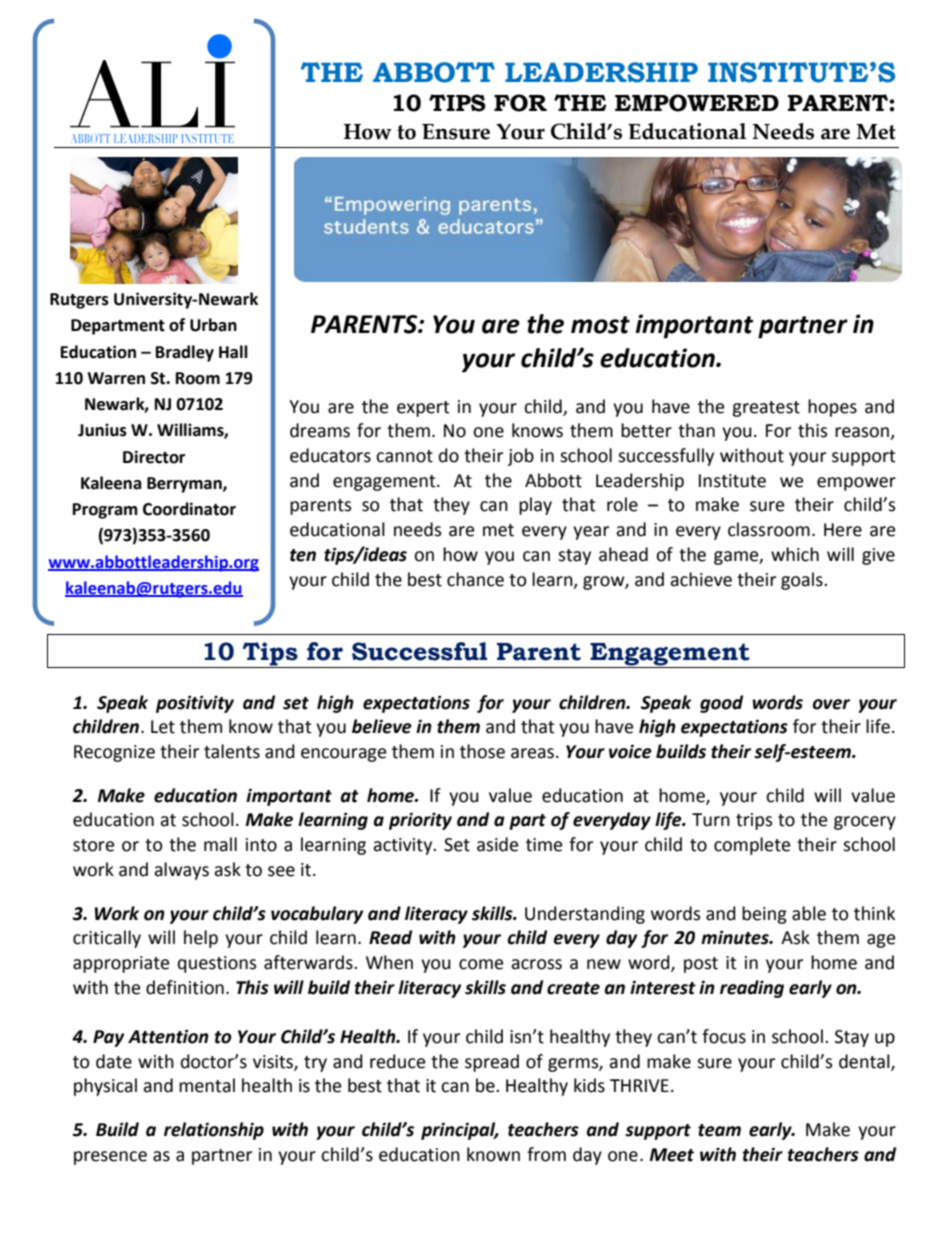 The width and height of the image is (952, 1233). What do you see at coordinates (475, 579) in the image?
I see `chance` at bounding box center [475, 579].
